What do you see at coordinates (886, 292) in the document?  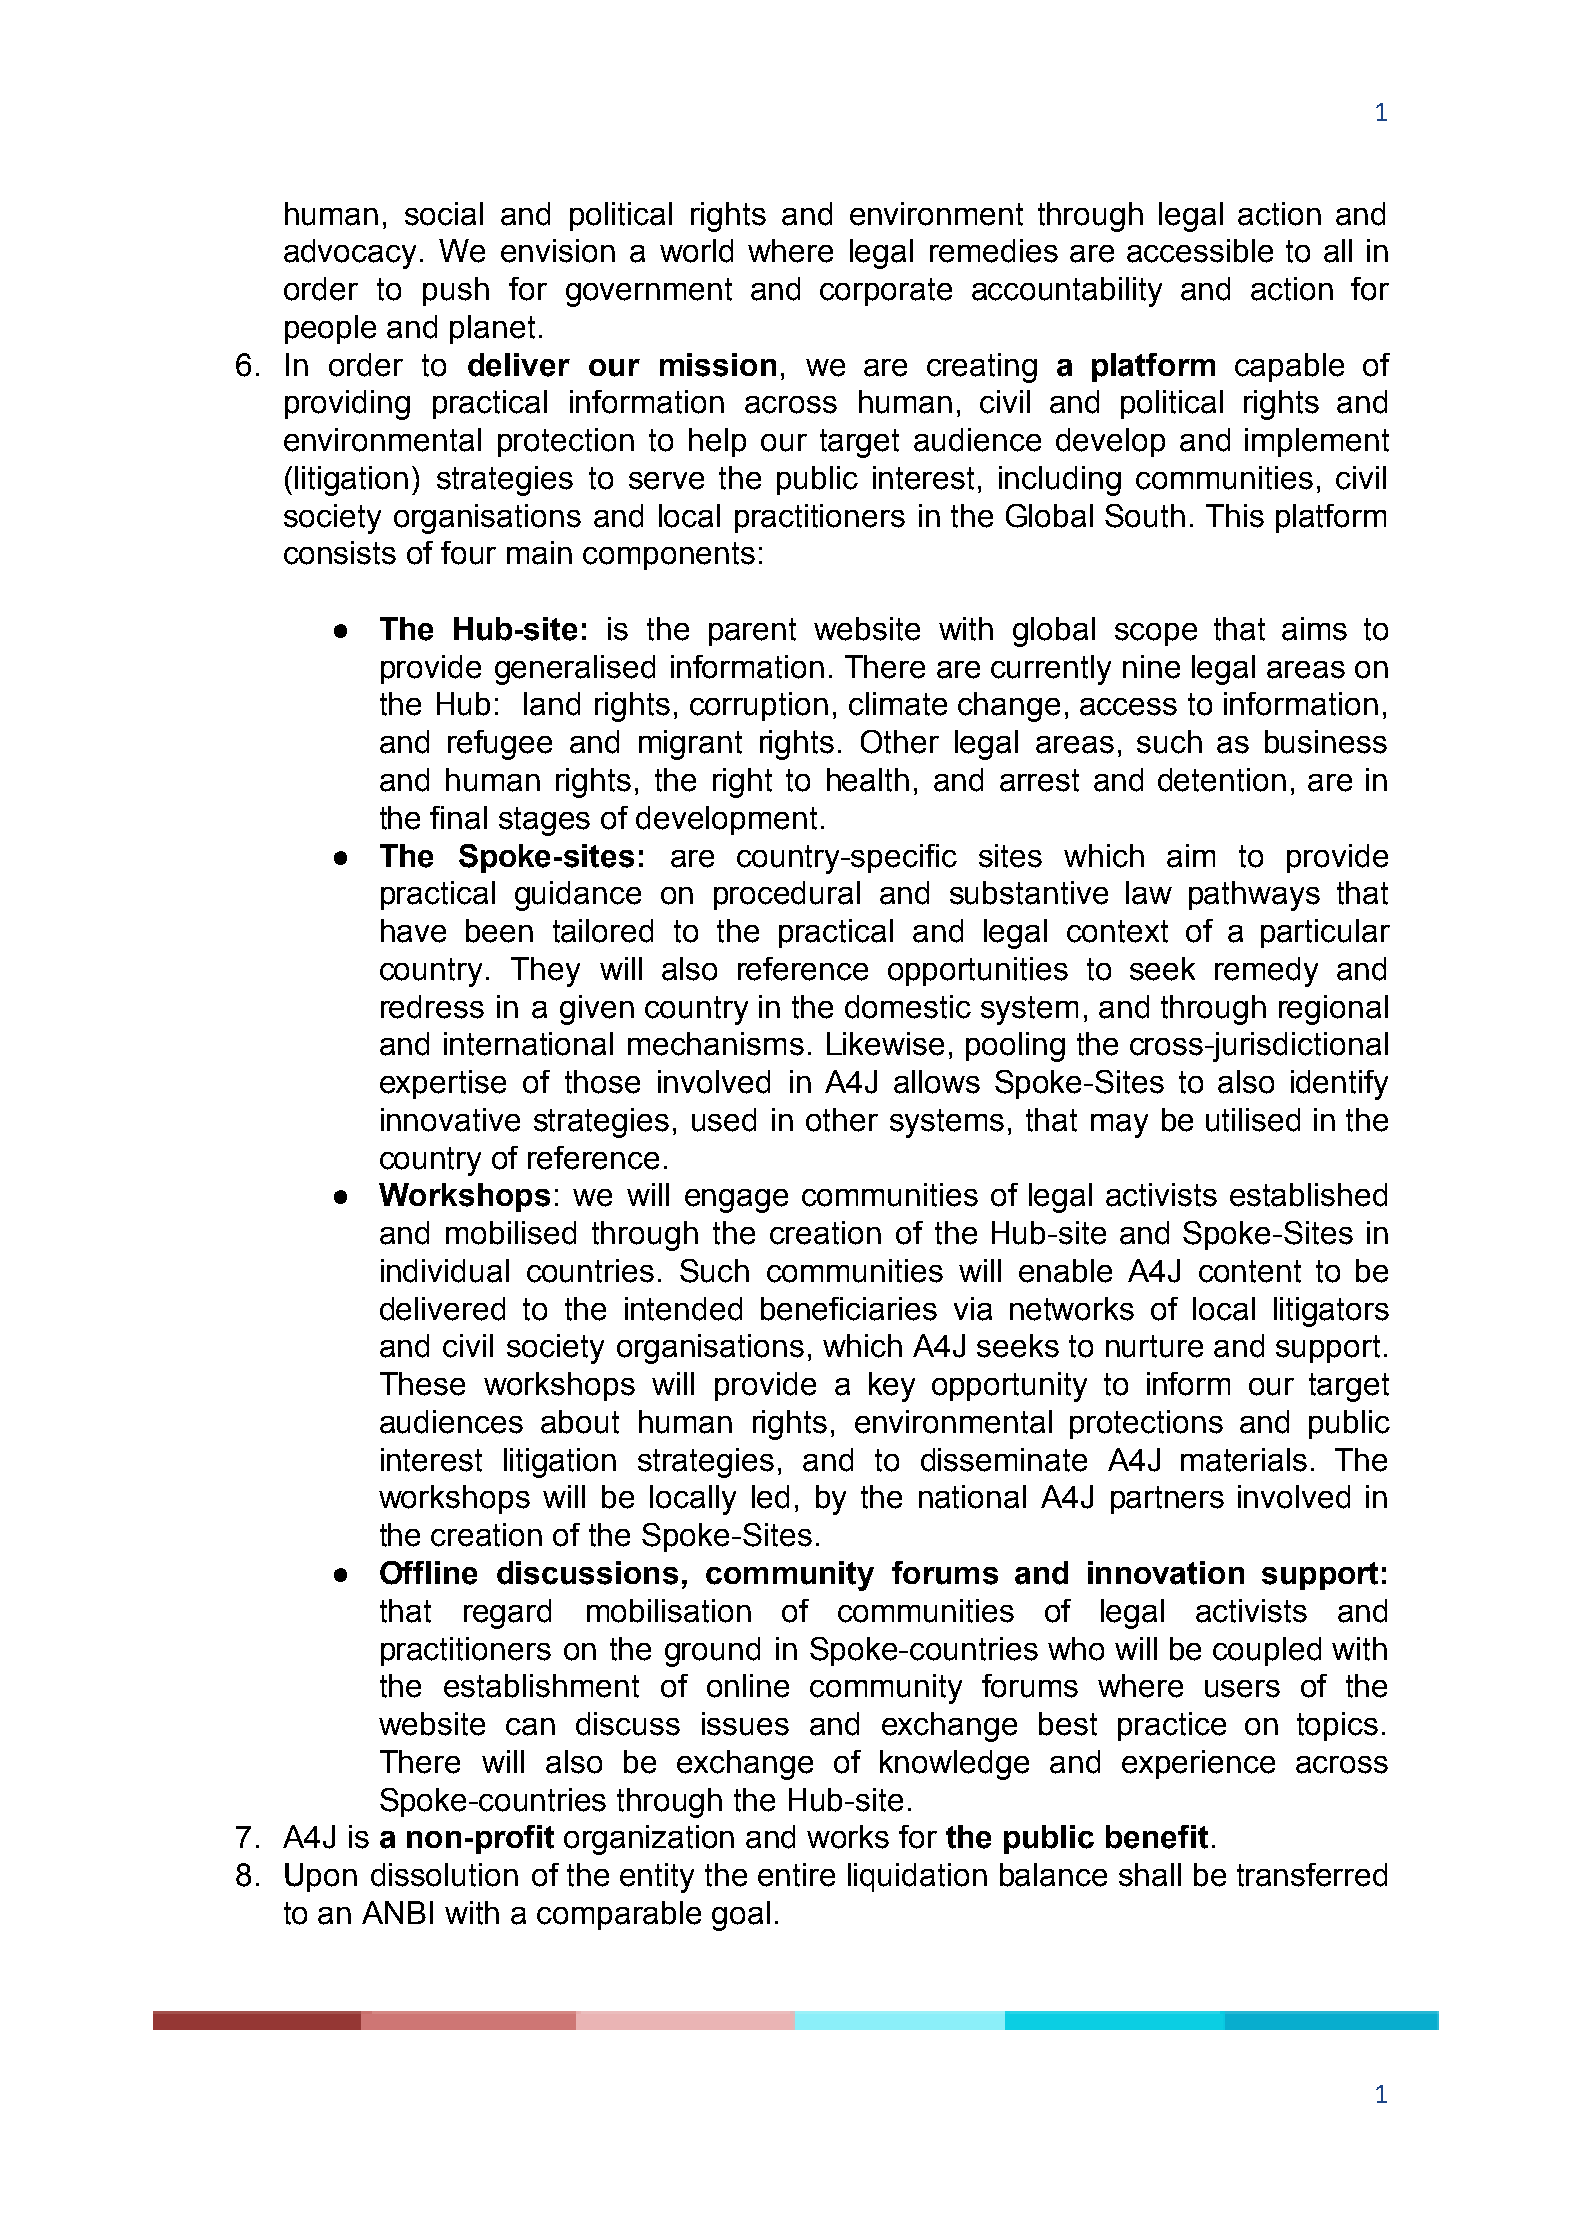 I see `corporate` at bounding box center [886, 292].
